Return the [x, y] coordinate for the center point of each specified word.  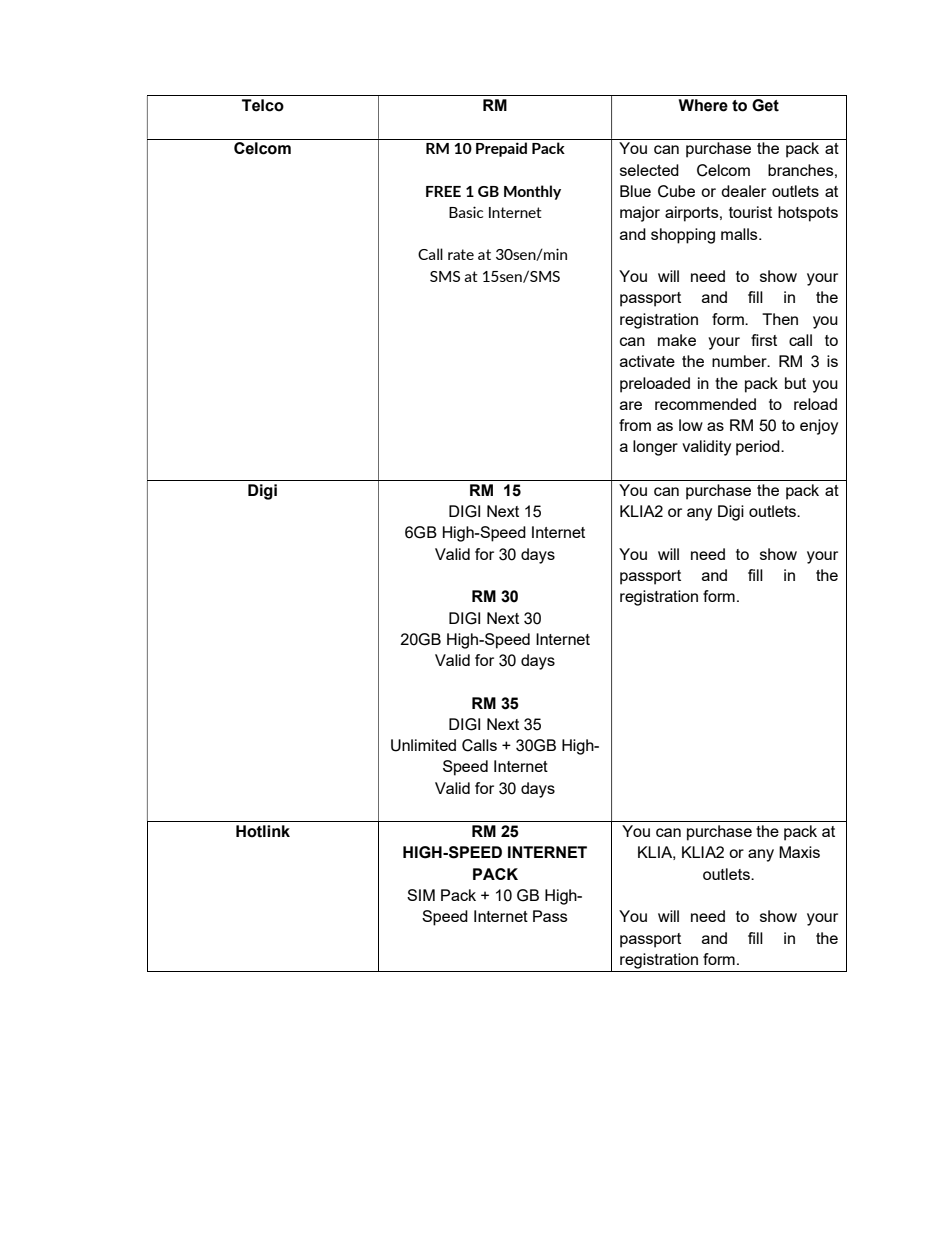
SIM [421, 895]
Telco [263, 105]
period [759, 448]
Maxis [799, 852]
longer [655, 448]
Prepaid [501, 149]
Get [765, 105]
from [635, 425]
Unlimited [423, 745]
